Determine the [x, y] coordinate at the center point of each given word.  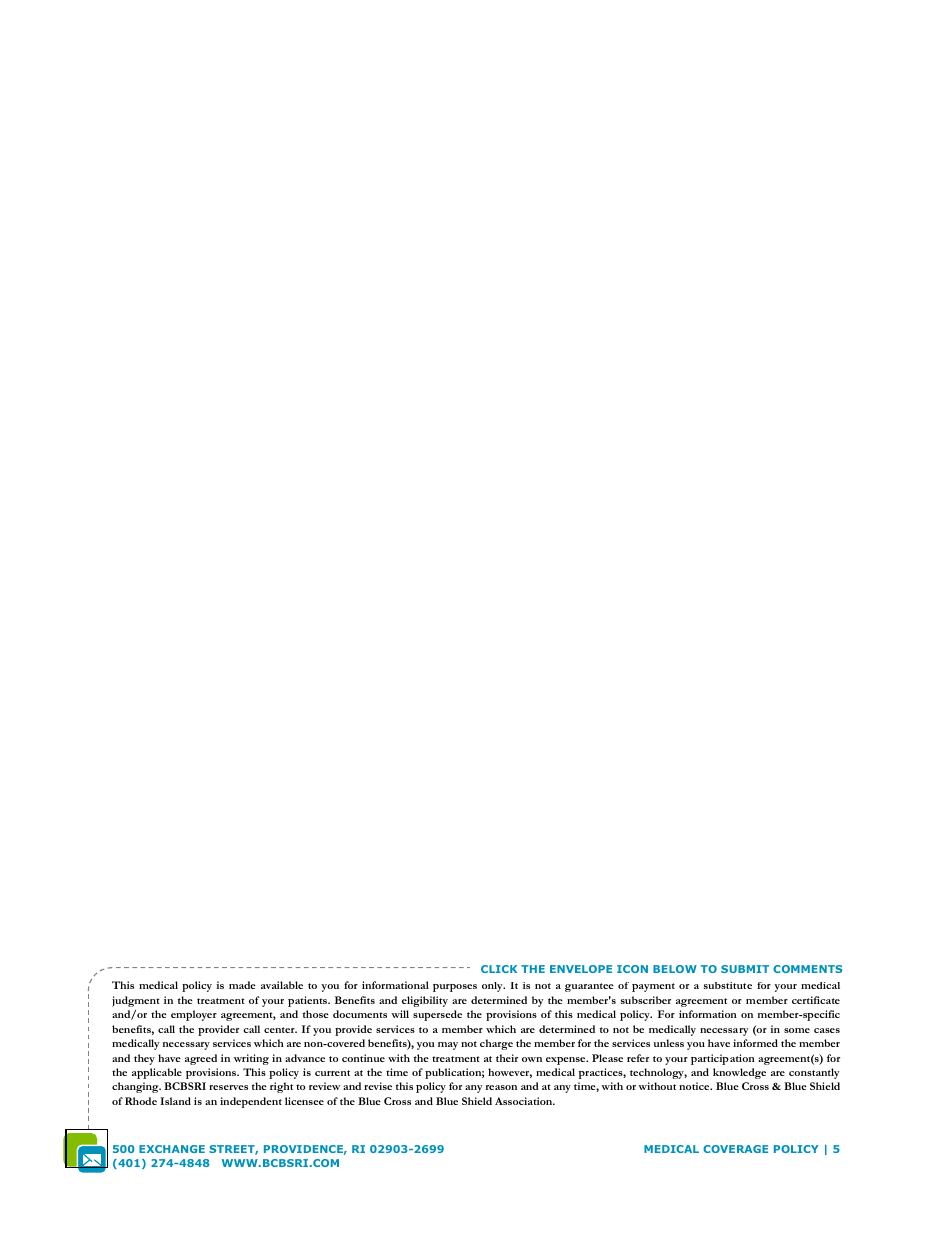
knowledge [739, 1073]
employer [194, 1015]
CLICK [499, 969]
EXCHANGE [172, 1149]
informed [755, 1043]
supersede [437, 1015]
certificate [816, 1000]
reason [501, 1087]
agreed [201, 1059]
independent [251, 1102]
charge [496, 1044]
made [242, 985]
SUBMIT [745, 969]
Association [525, 1101]
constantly [814, 1073]
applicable [157, 1073]
